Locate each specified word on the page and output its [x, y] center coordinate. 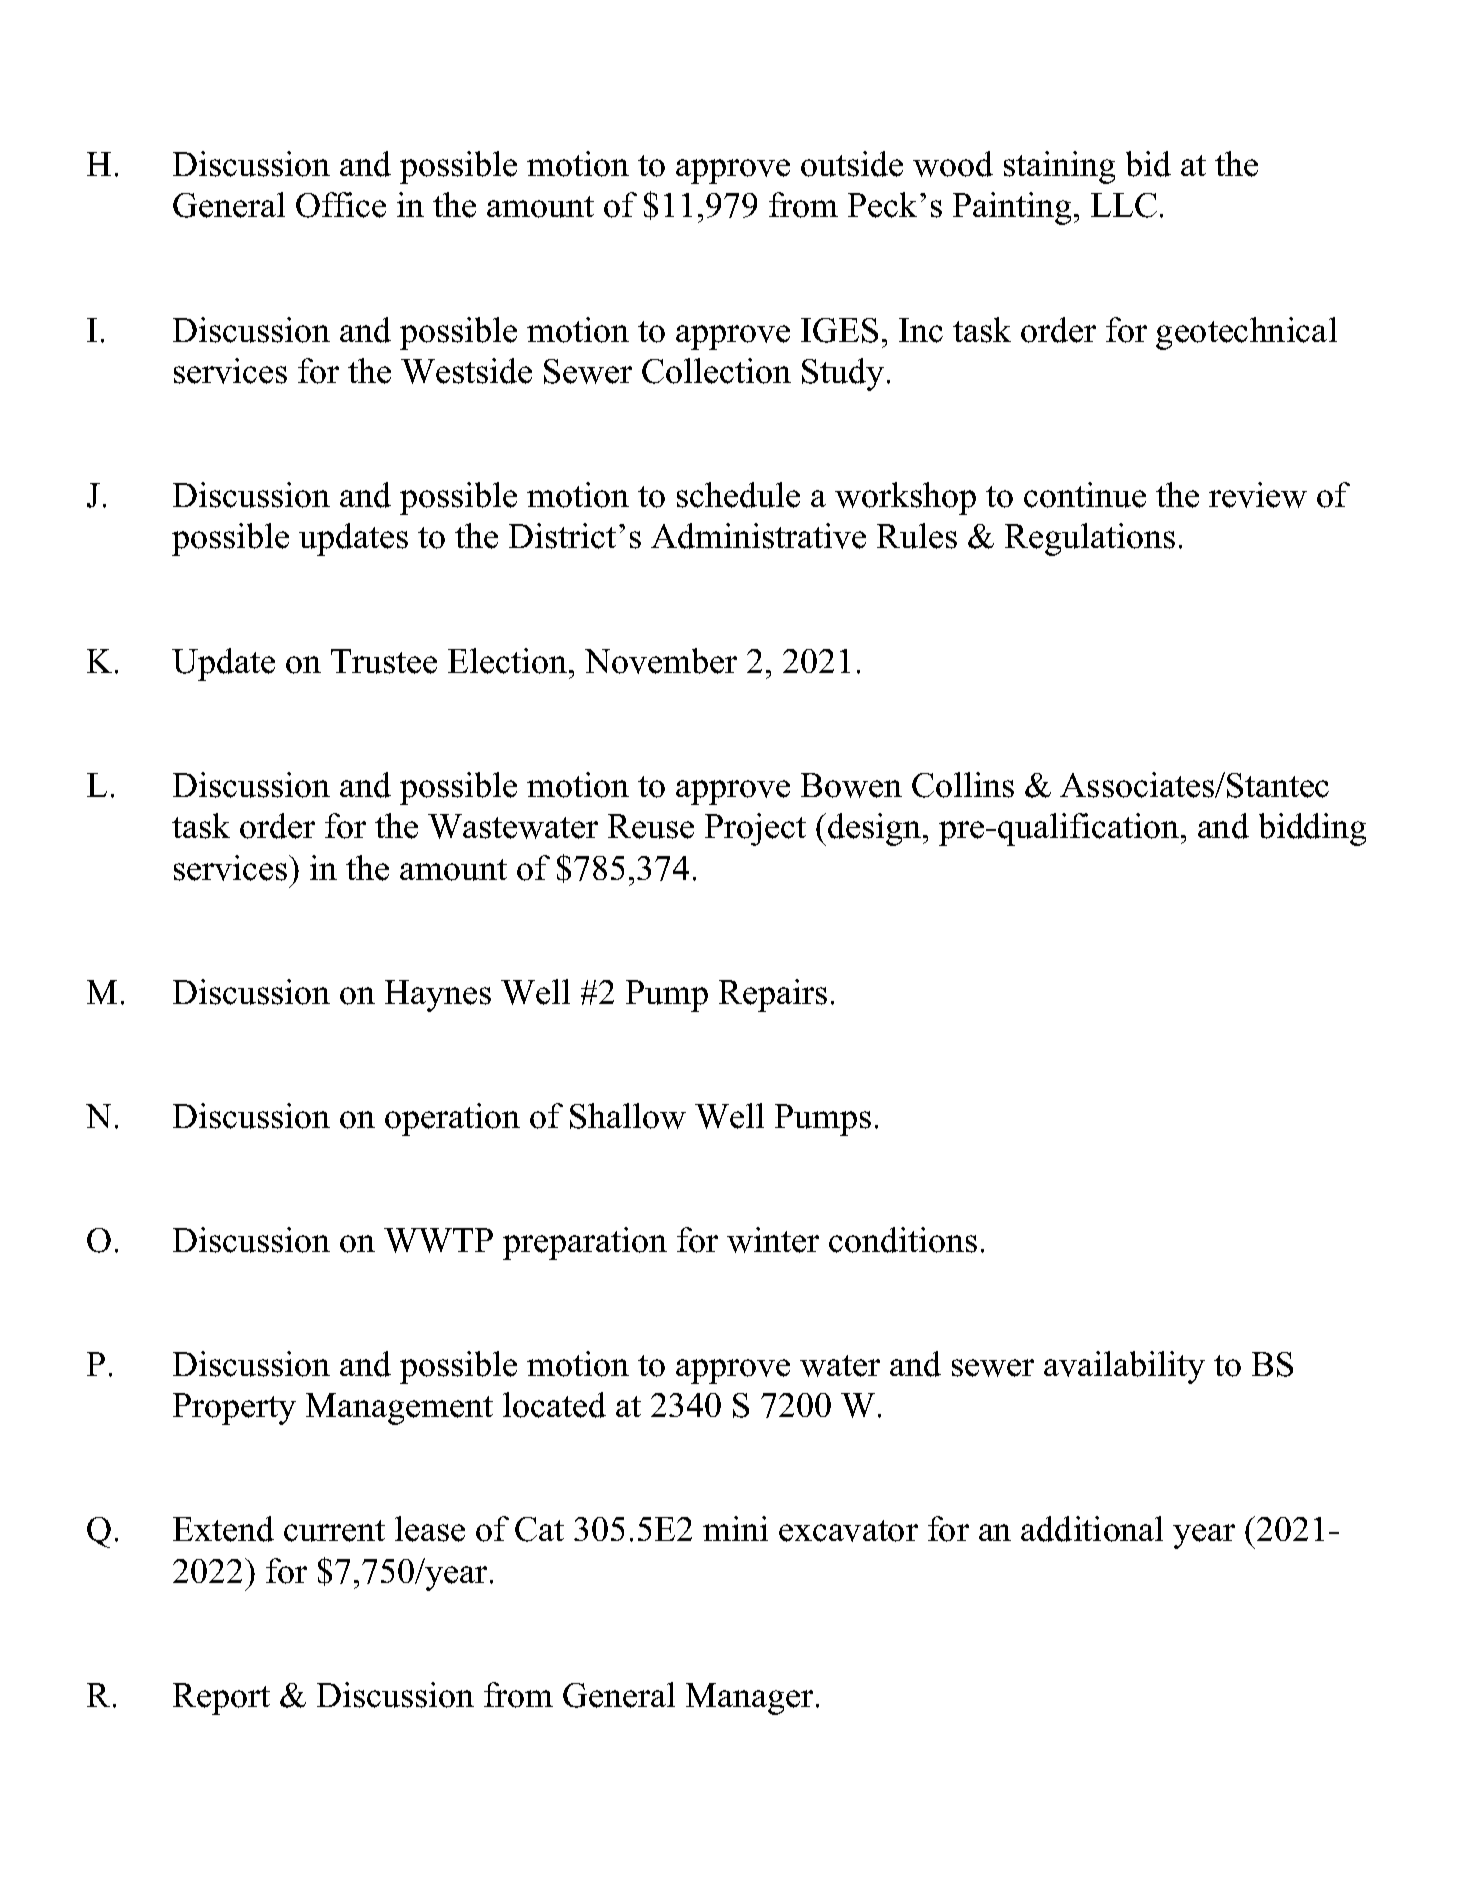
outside [852, 164]
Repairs [773, 995]
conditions [903, 1240]
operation [452, 1119]
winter [773, 1240]
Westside [466, 371]
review [1258, 495]
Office [341, 205]
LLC [1124, 205]
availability [1124, 1367]
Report [221, 1699]
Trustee [384, 661]
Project [755, 829]
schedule [738, 495]
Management [399, 1409]
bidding [1312, 829]
